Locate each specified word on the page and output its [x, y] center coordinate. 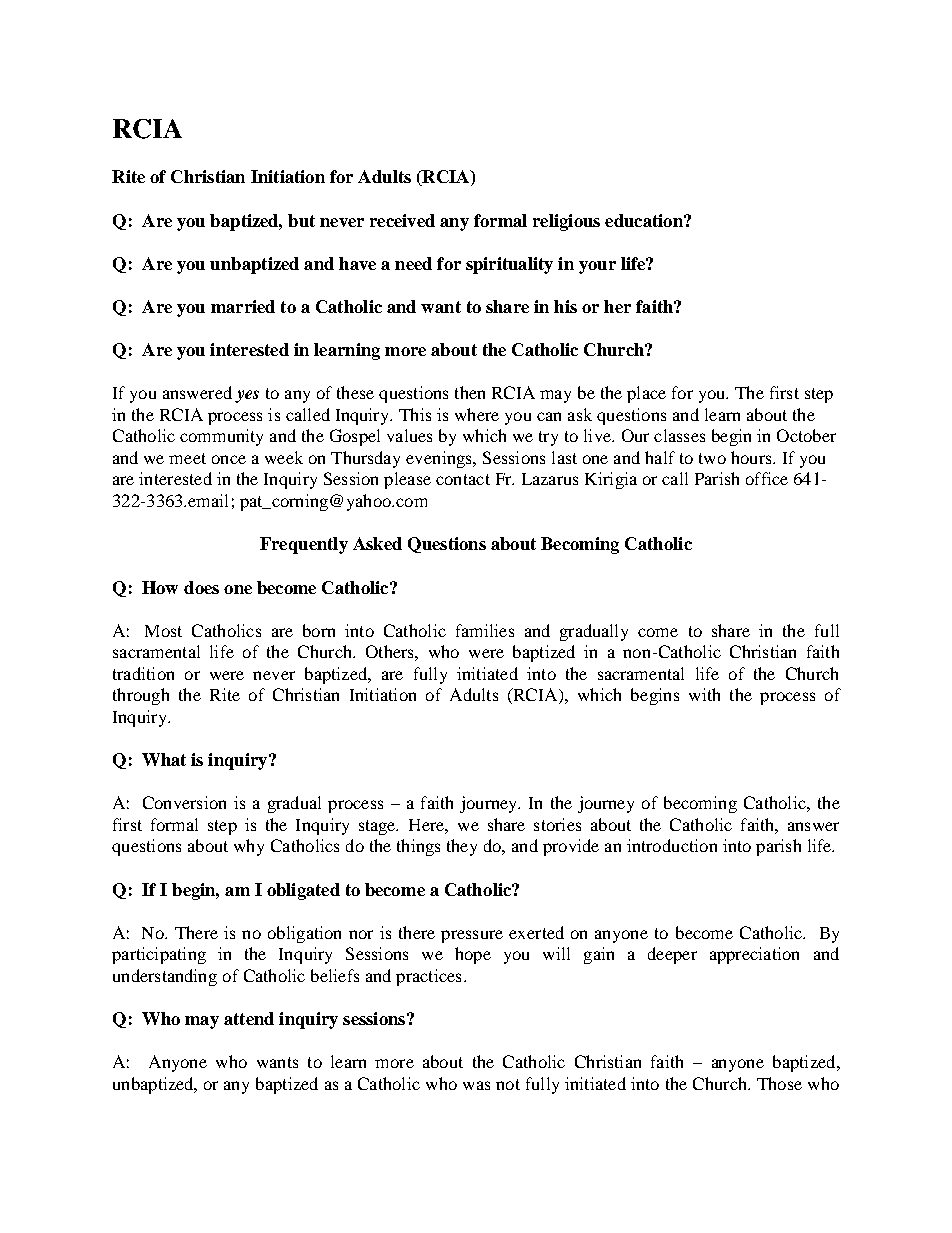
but [301, 220]
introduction [672, 845]
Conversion [184, 802]
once [229, 459]
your [597, 267]
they [462, 847]
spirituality [509, 265]
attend [249, 1018]
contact [463, 479]
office [767, 478]
